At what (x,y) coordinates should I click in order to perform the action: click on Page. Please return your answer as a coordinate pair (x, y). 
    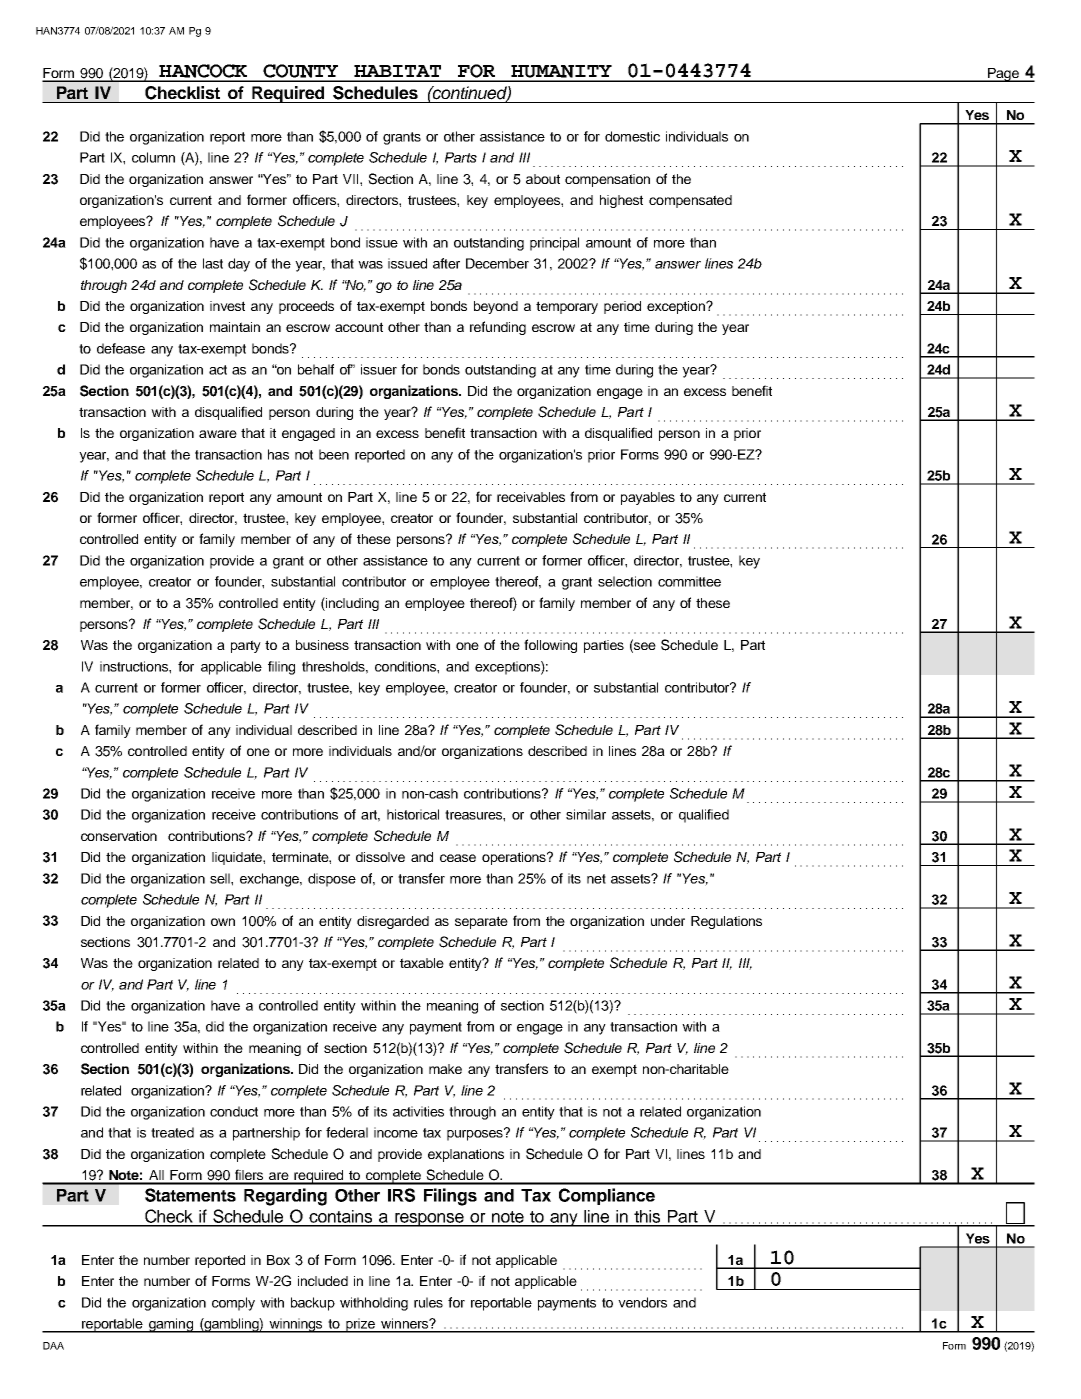
    Looking at the image, I should click on (1003, 75).
